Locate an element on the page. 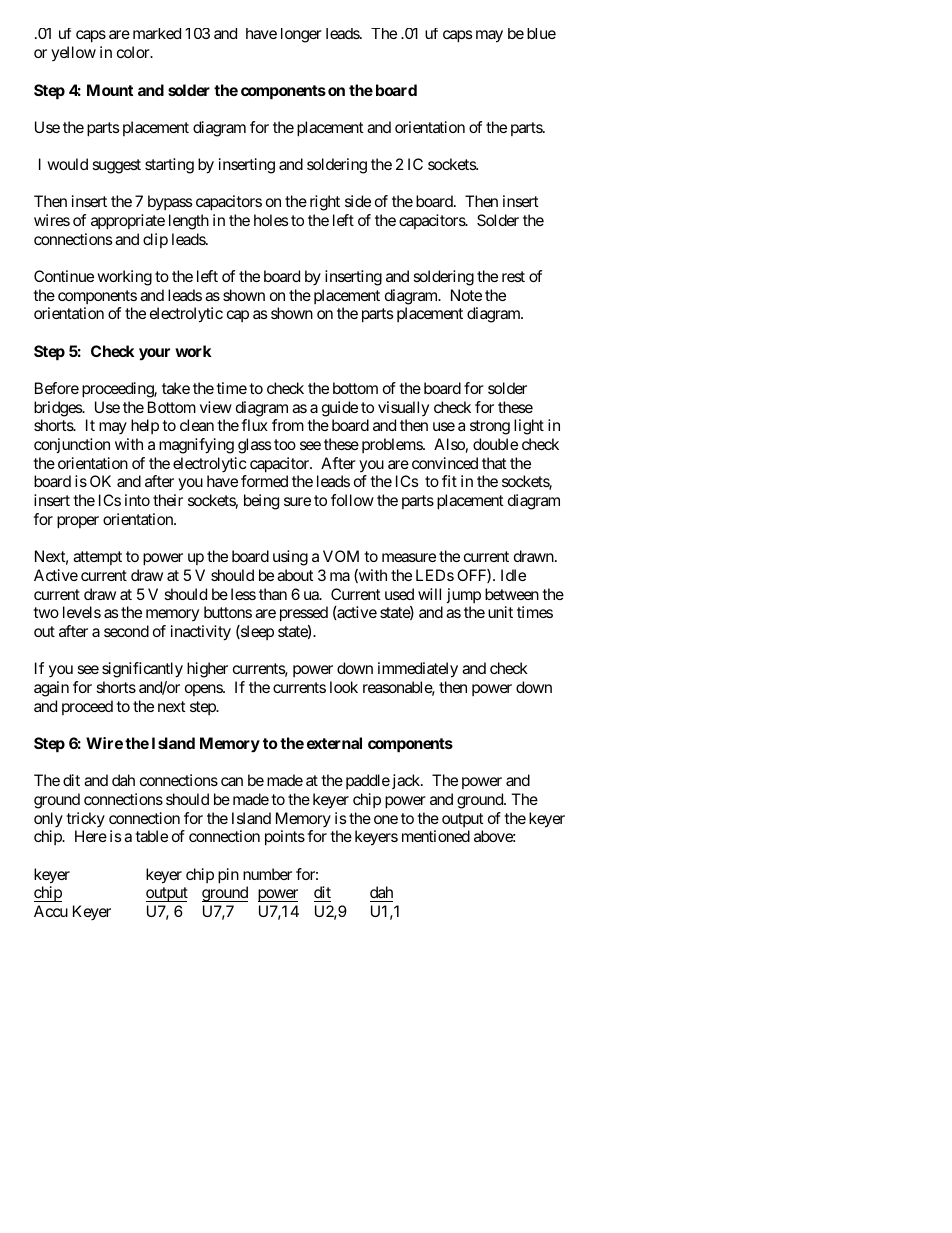 The image size is (952, 1233). second is located at coordinates (126, 631).
